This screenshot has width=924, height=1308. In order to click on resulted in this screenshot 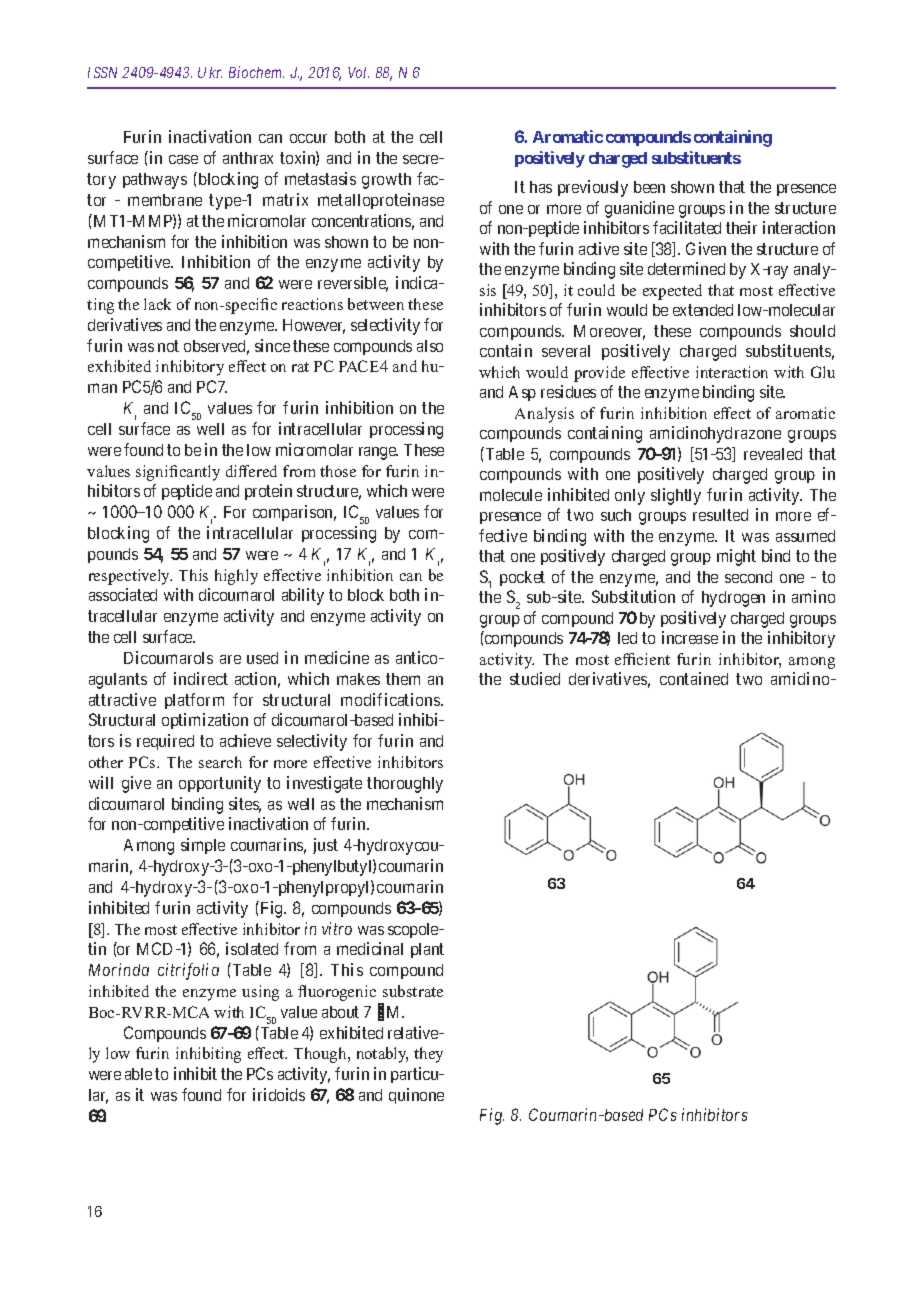, I will do `click(720, 515)`.
